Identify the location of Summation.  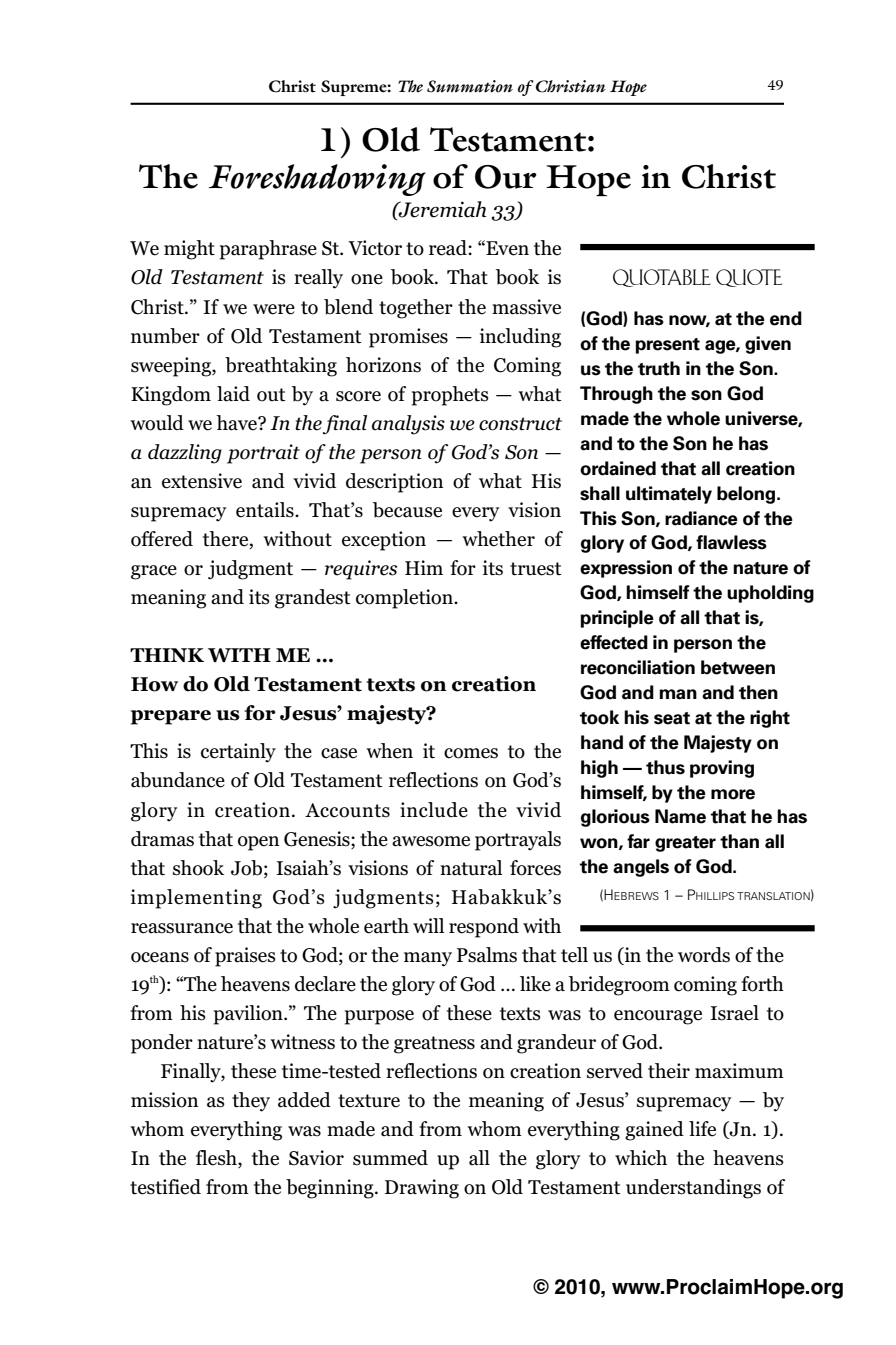
(470, 86).
